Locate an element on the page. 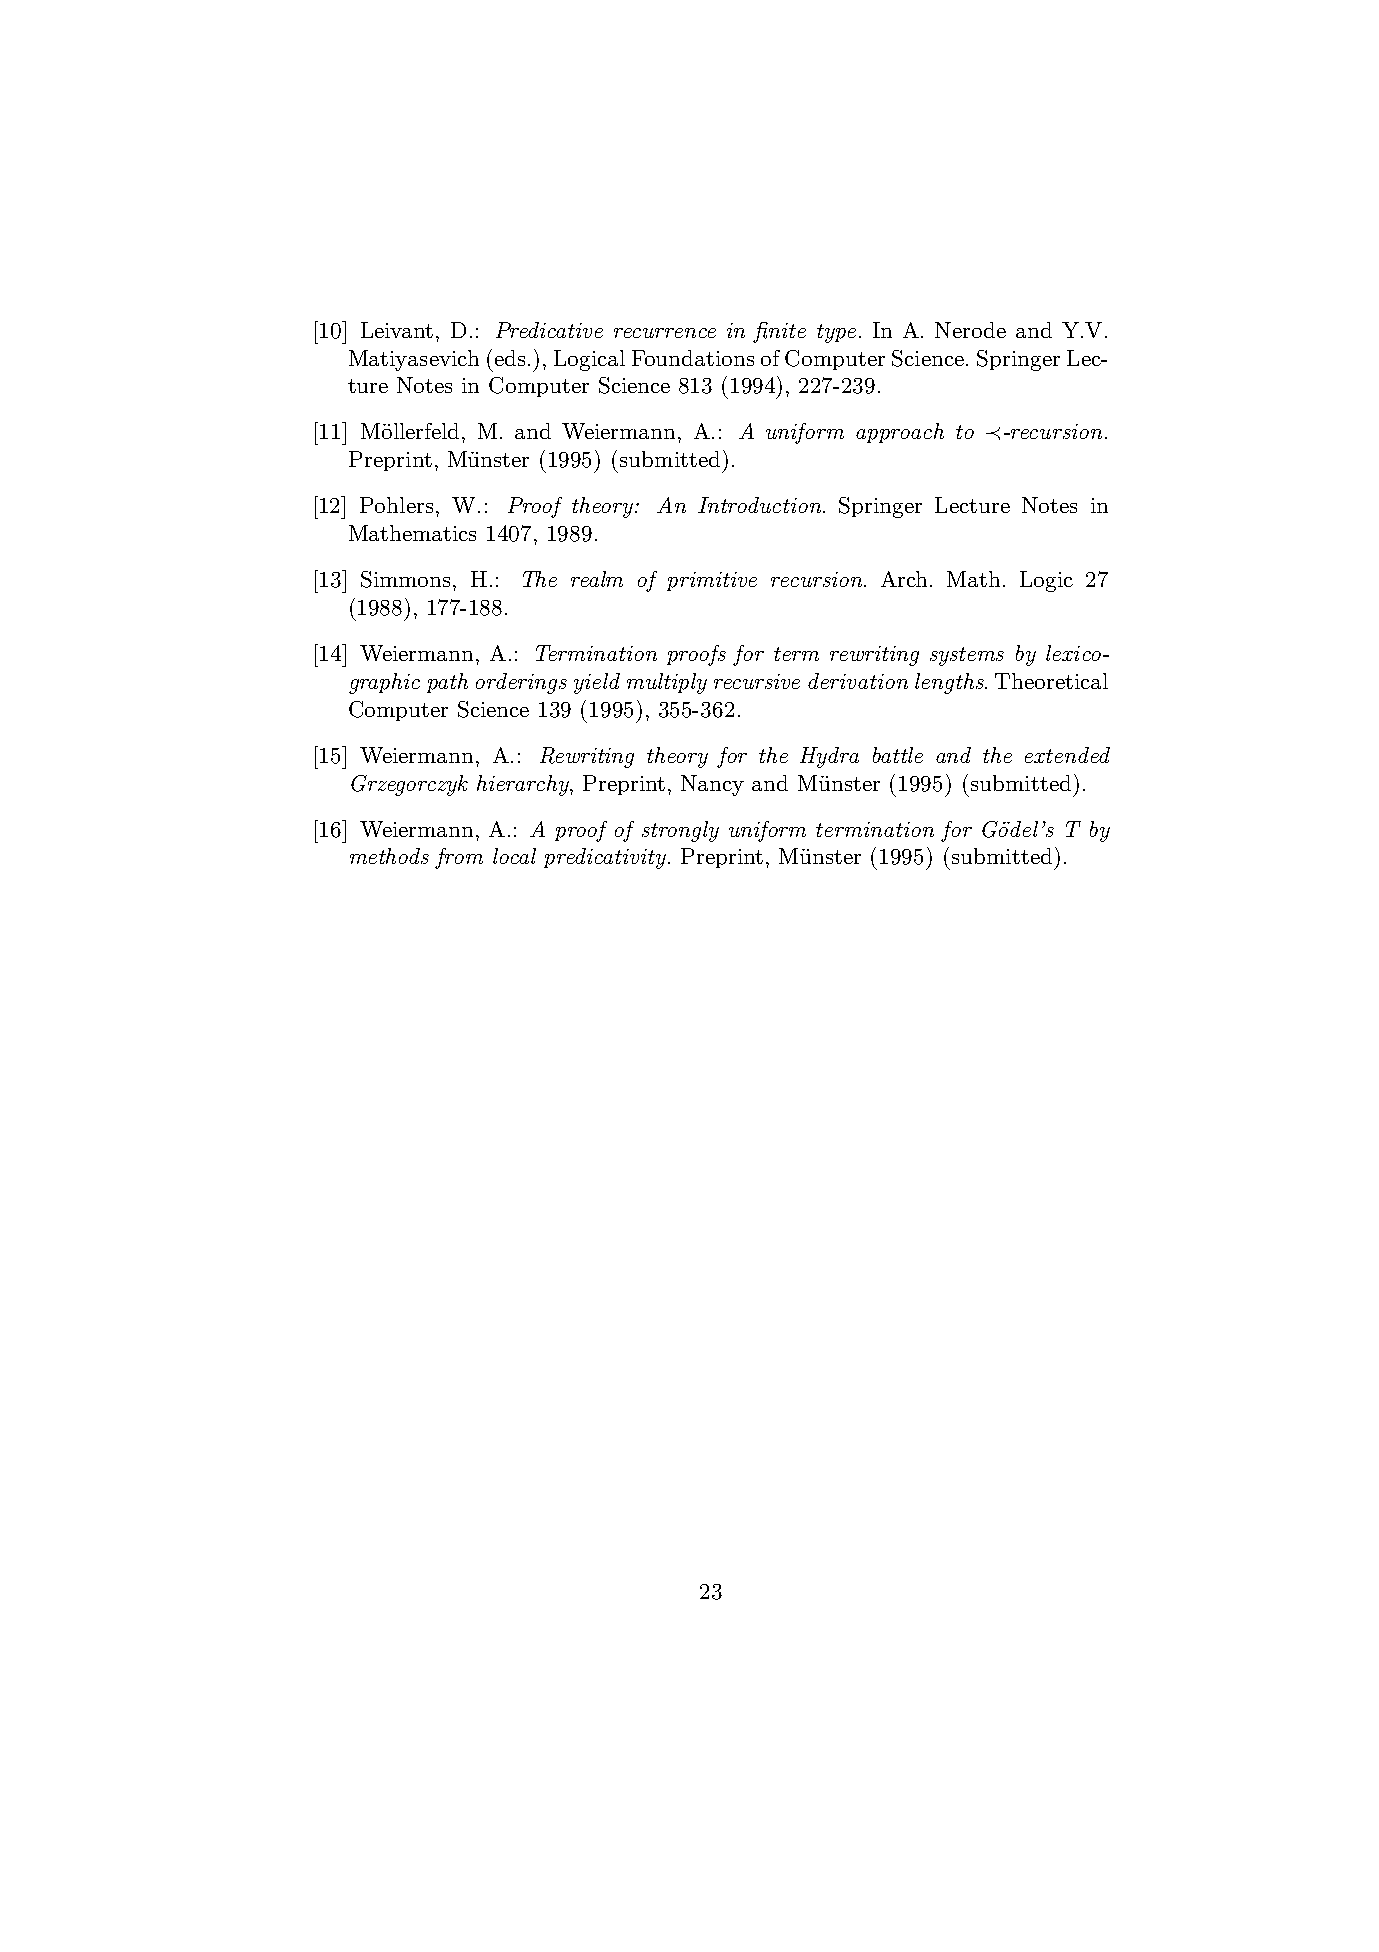  yield is located at coordinates (597, 683).
